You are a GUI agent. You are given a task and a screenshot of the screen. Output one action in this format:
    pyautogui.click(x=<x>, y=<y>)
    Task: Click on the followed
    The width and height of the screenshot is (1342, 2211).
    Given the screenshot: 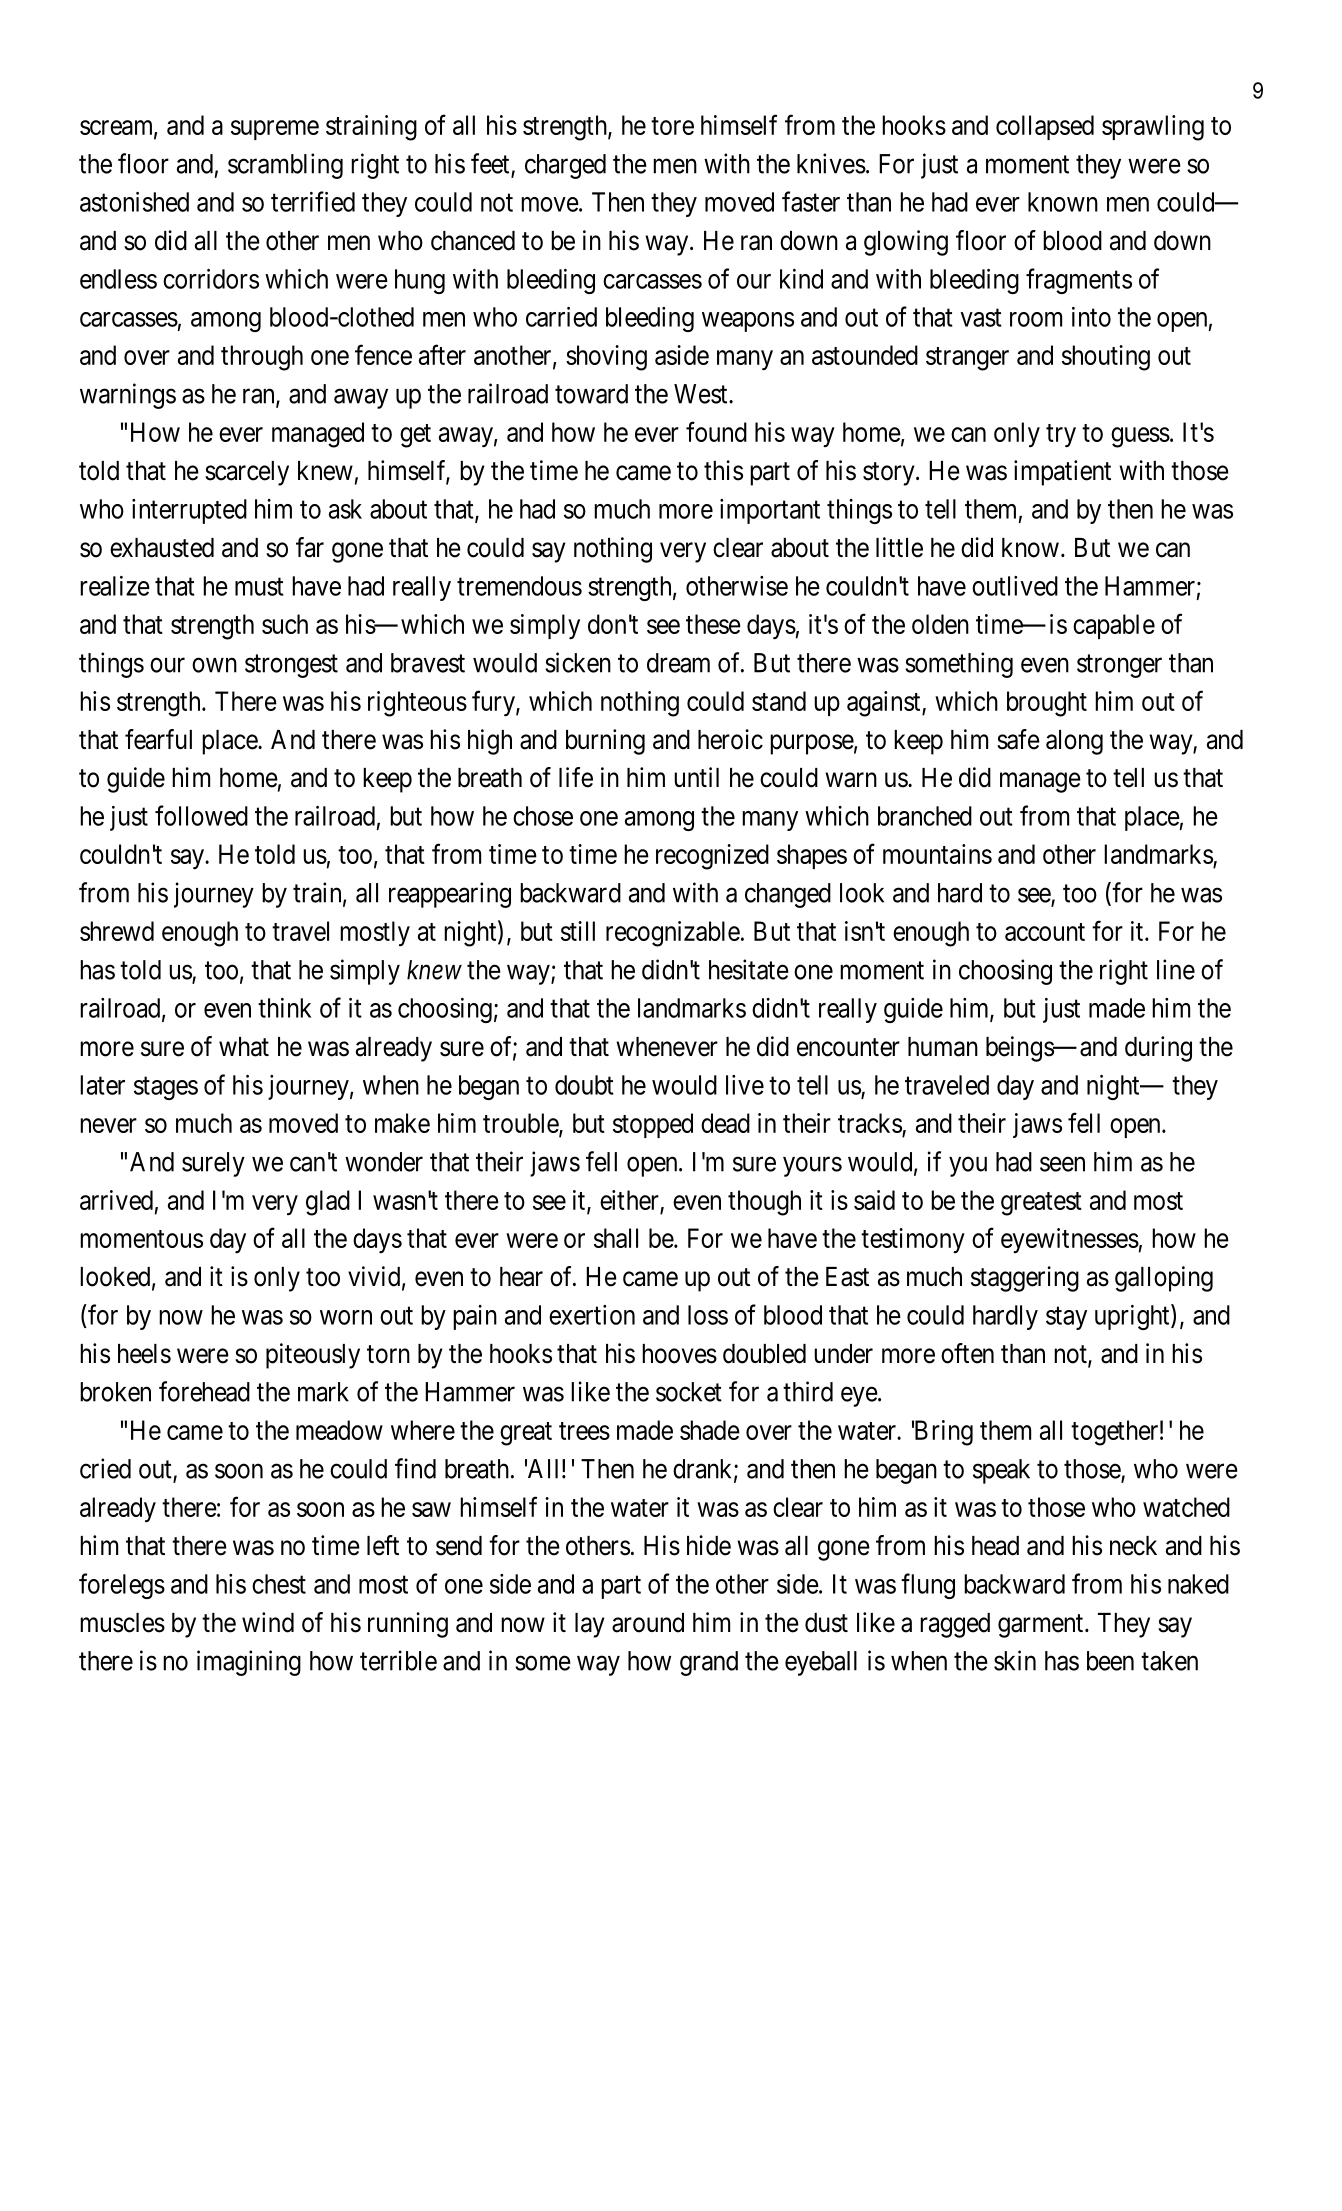 What is the action you would take?
    pyautogui.click(x=201, y=815)
